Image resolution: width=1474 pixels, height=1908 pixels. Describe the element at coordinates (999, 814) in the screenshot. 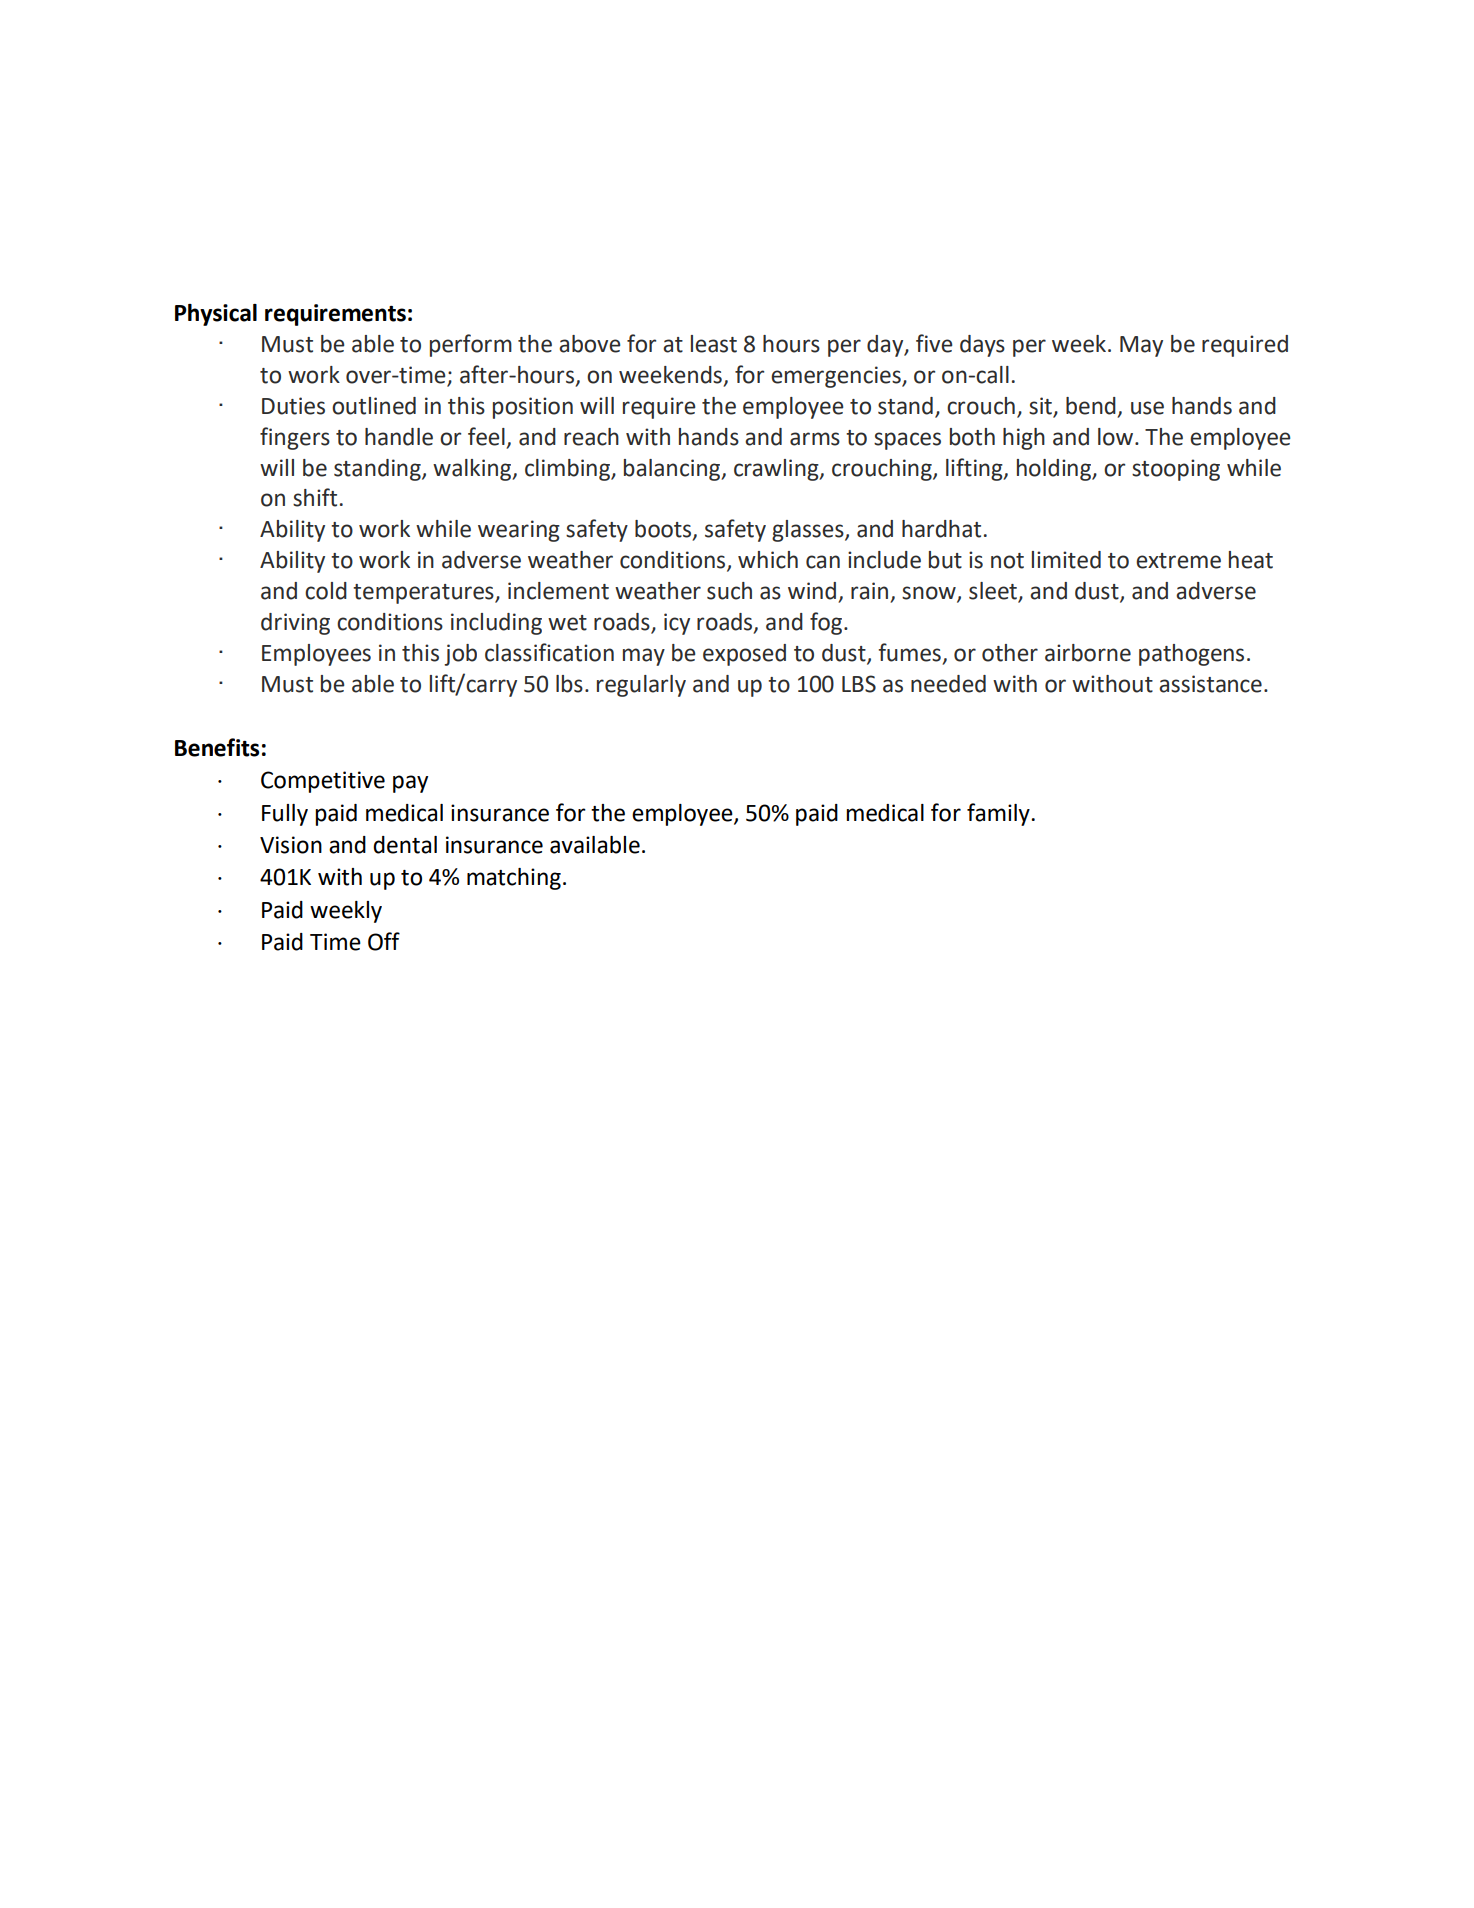

I see `family` at that location.
